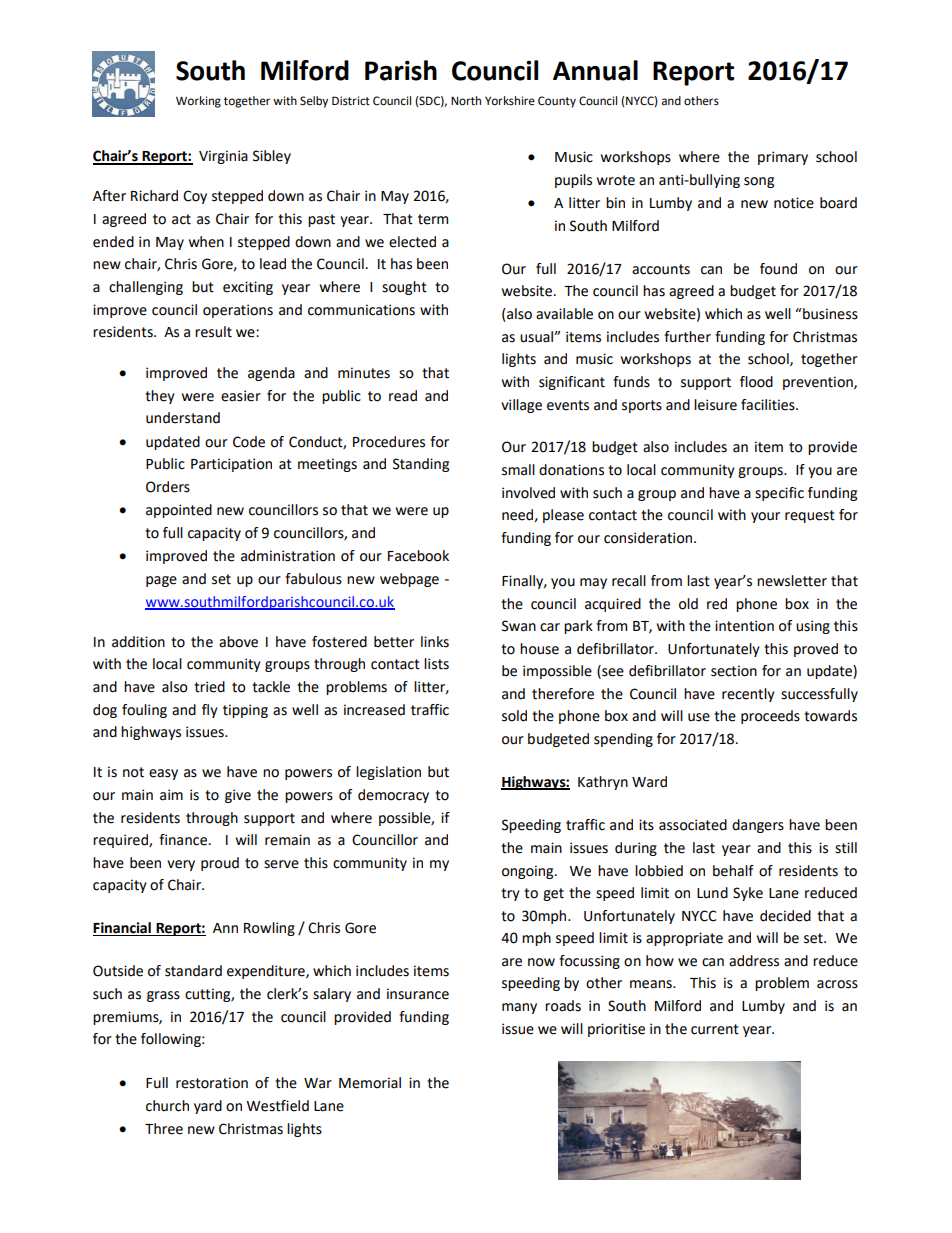 Image resolution: width=952 pixels, height=1233 pixels. Describe the element at coordinates (208, 1107) in the page. I see `yard` at that location.
